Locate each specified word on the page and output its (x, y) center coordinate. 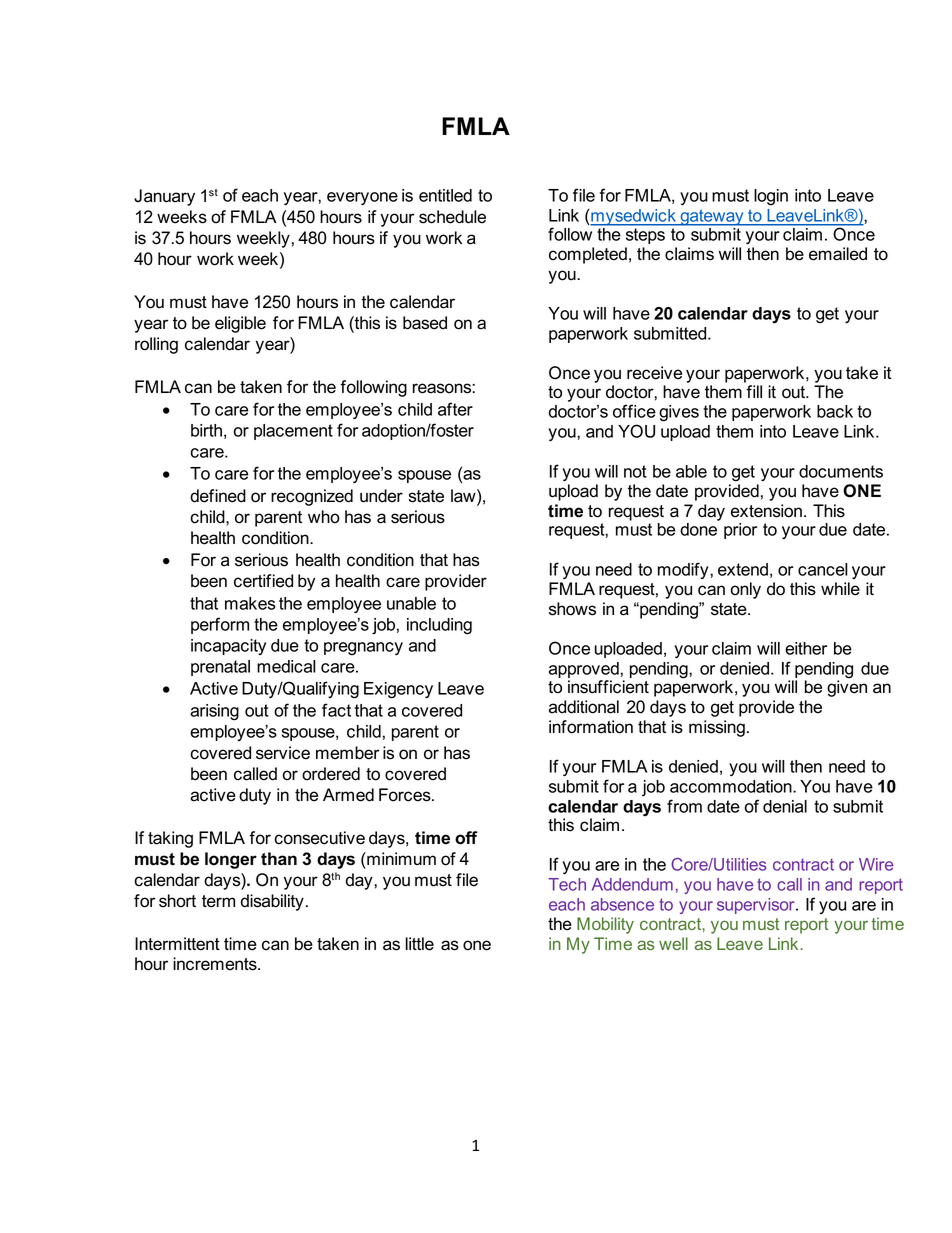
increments (216, 964)
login (771, 197)
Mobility (605, 925)
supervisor (757, 906)
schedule (452, 217)
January (164, 197)
